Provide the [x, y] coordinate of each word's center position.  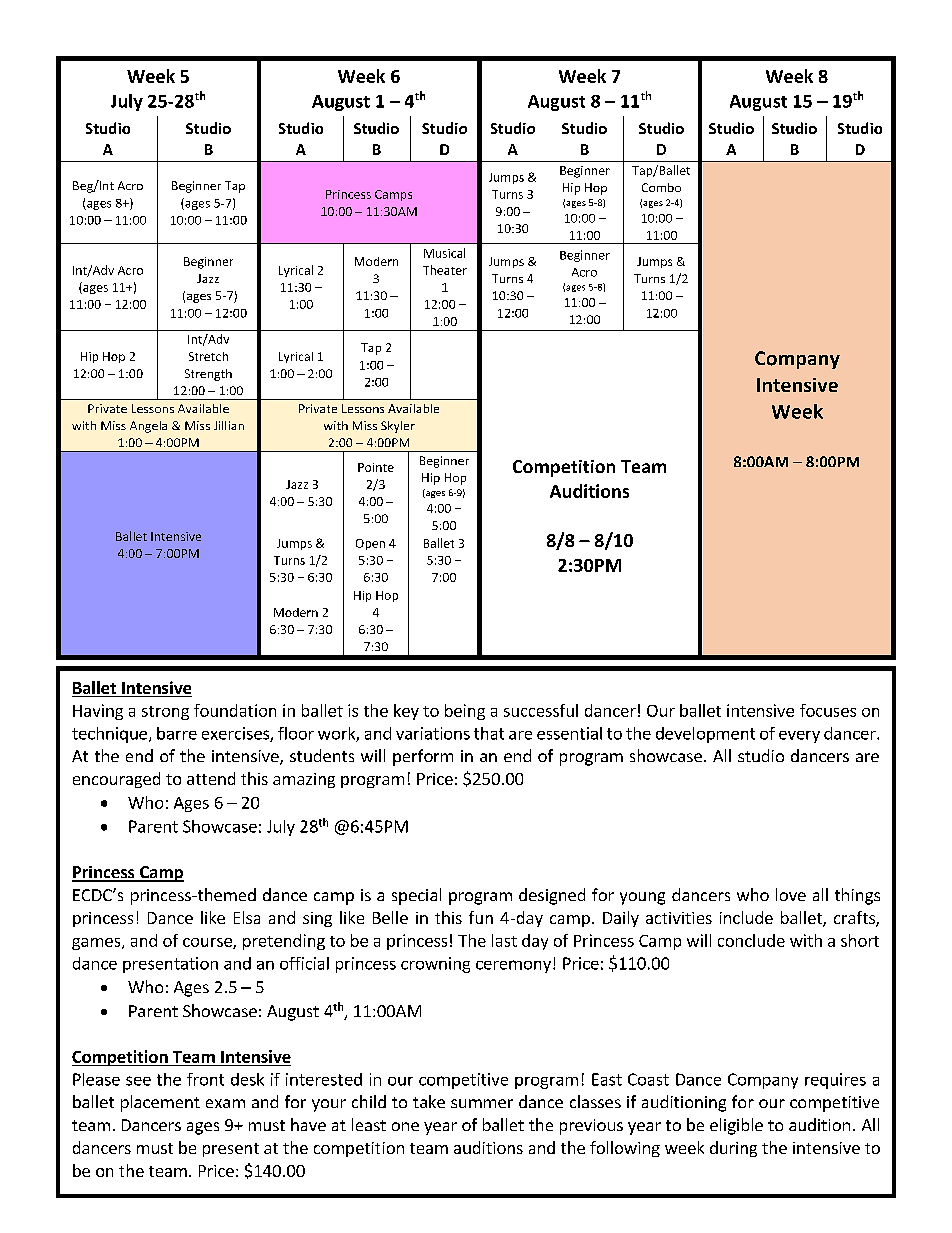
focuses [828, 710]
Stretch [208, 356]
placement [160, 1103]
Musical [444, 253]
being [465, 712]
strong [165, 713]
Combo [661, 187]
